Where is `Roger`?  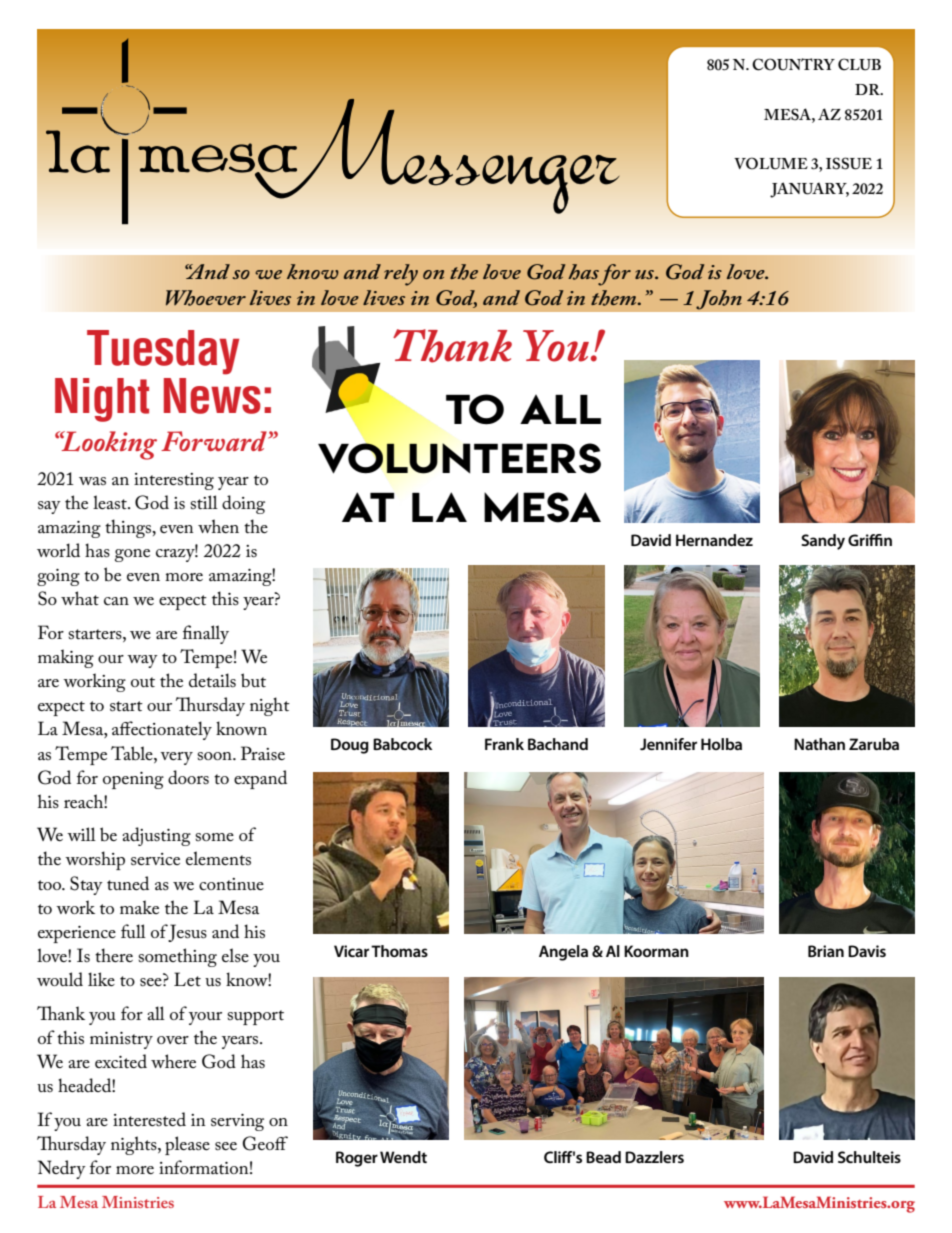 Roger is located at coordinates (357, 1159).
